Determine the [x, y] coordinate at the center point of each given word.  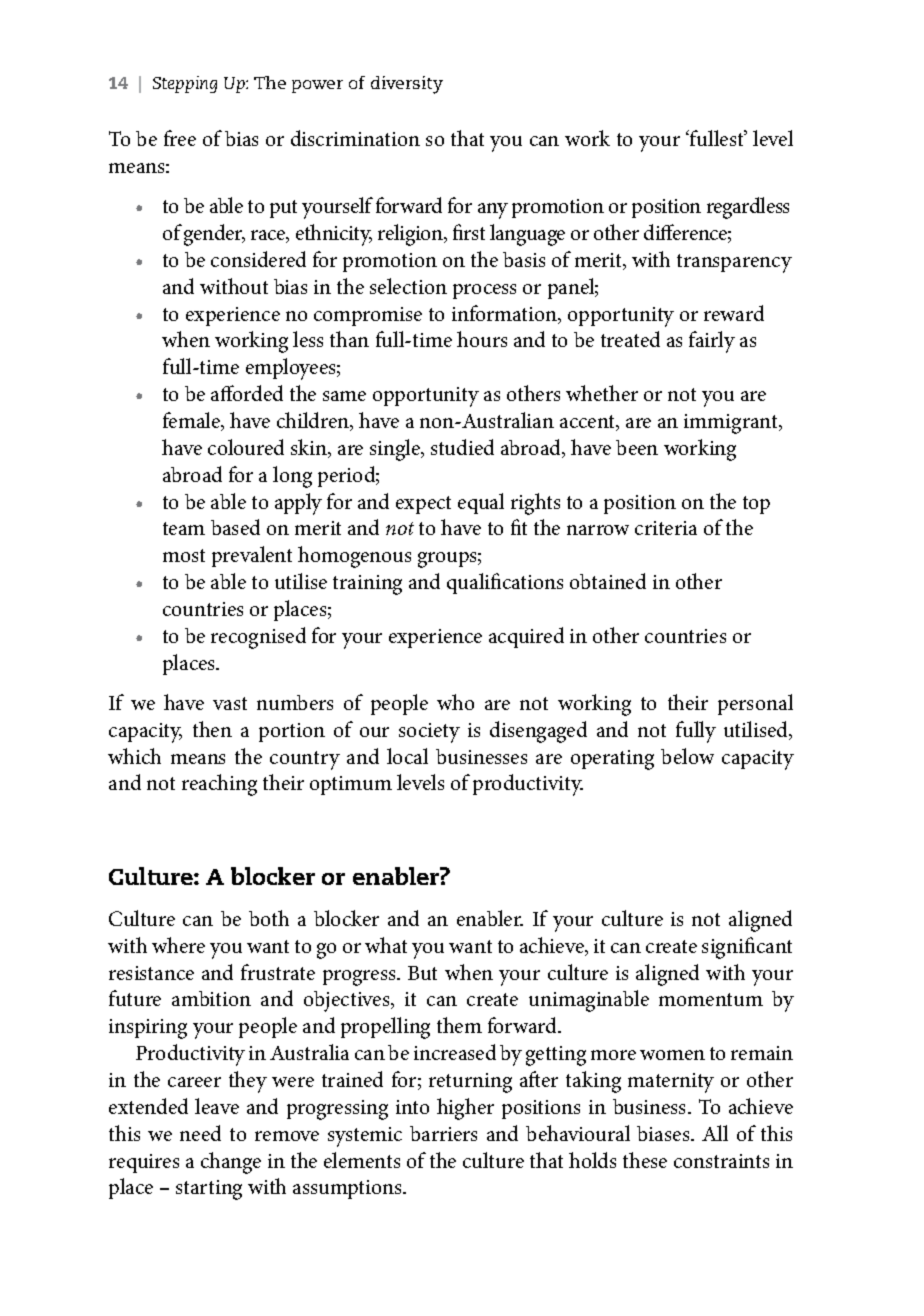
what [386, 945]
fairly [712, 342]
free [180, 138]
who [455, 702]
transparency [734, 263]
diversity [407, 85]
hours [482, 339]
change [231, 1163]
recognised [258, 638]
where [178, 945]
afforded [247, 393]
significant [747, 948]
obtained [608, 581]
